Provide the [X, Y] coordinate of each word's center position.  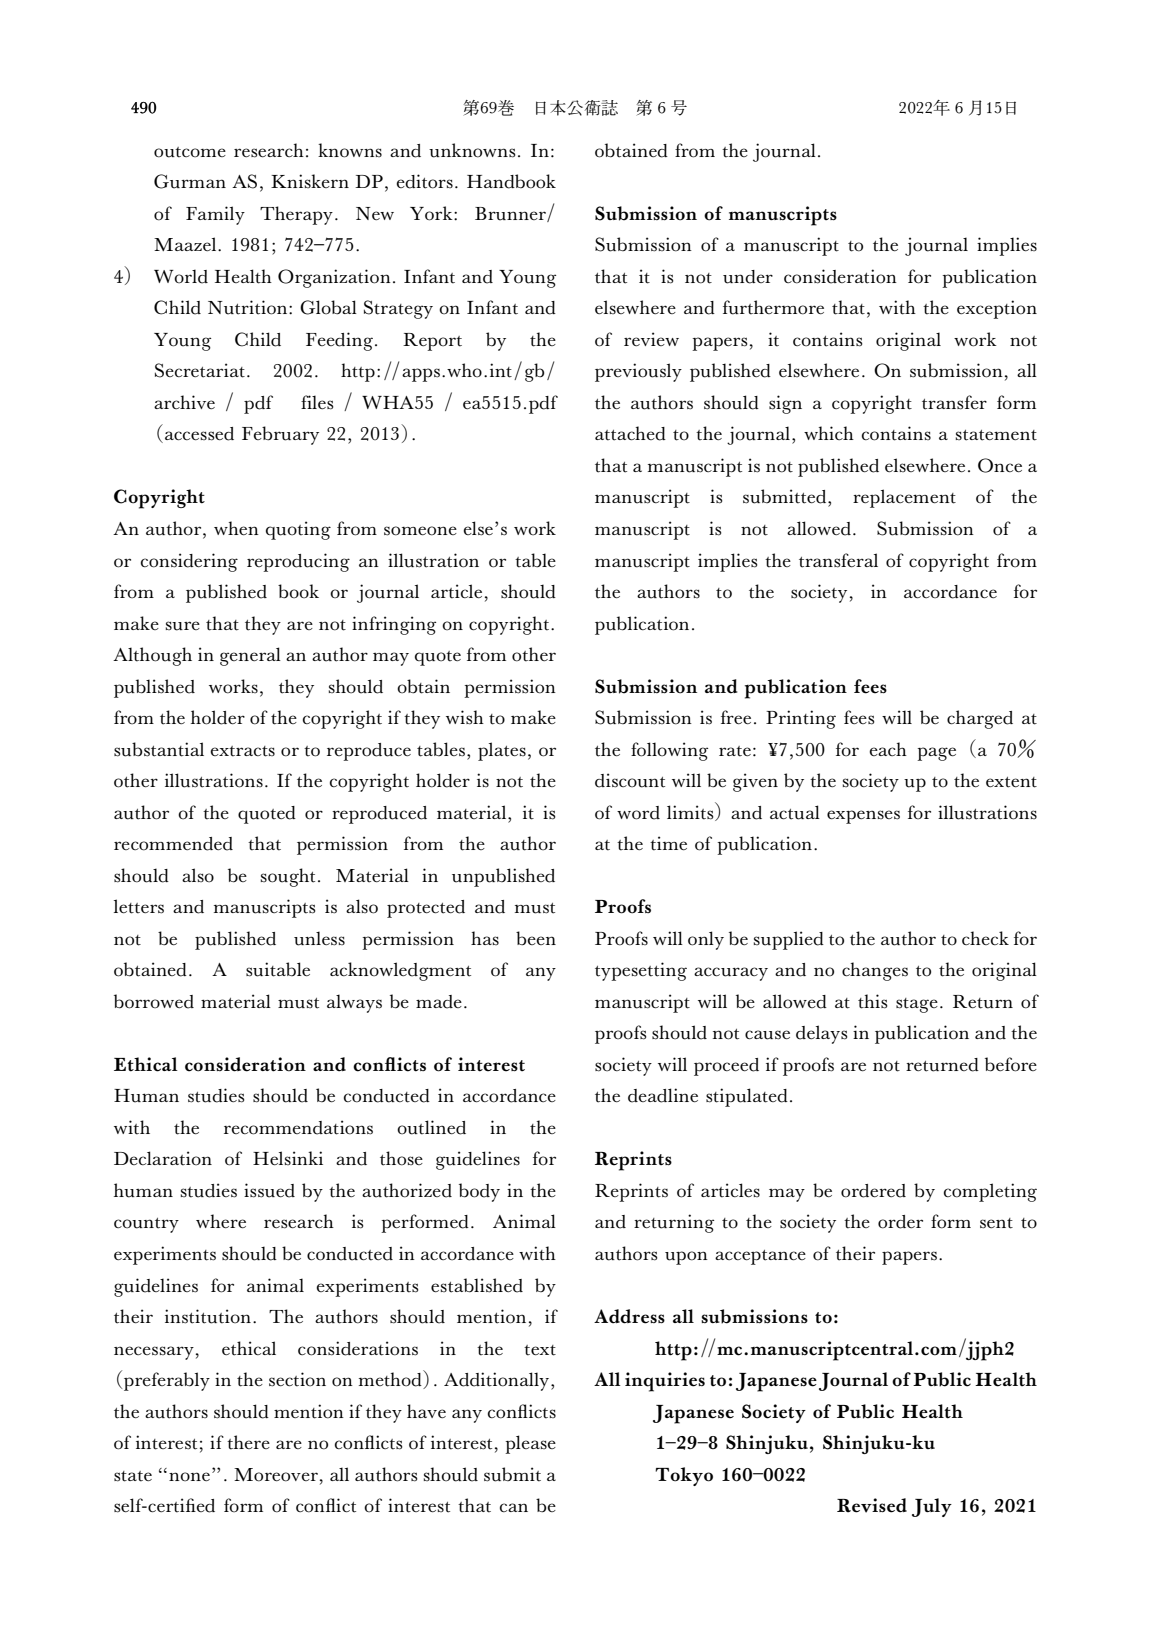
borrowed [154, 1001]
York [432, 213]
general [250, 656]
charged [980, 719]
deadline [663, 1095]
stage [917, 1005]
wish [465, 717]
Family [215, 215]
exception [997, 309]
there [248, 1442]
